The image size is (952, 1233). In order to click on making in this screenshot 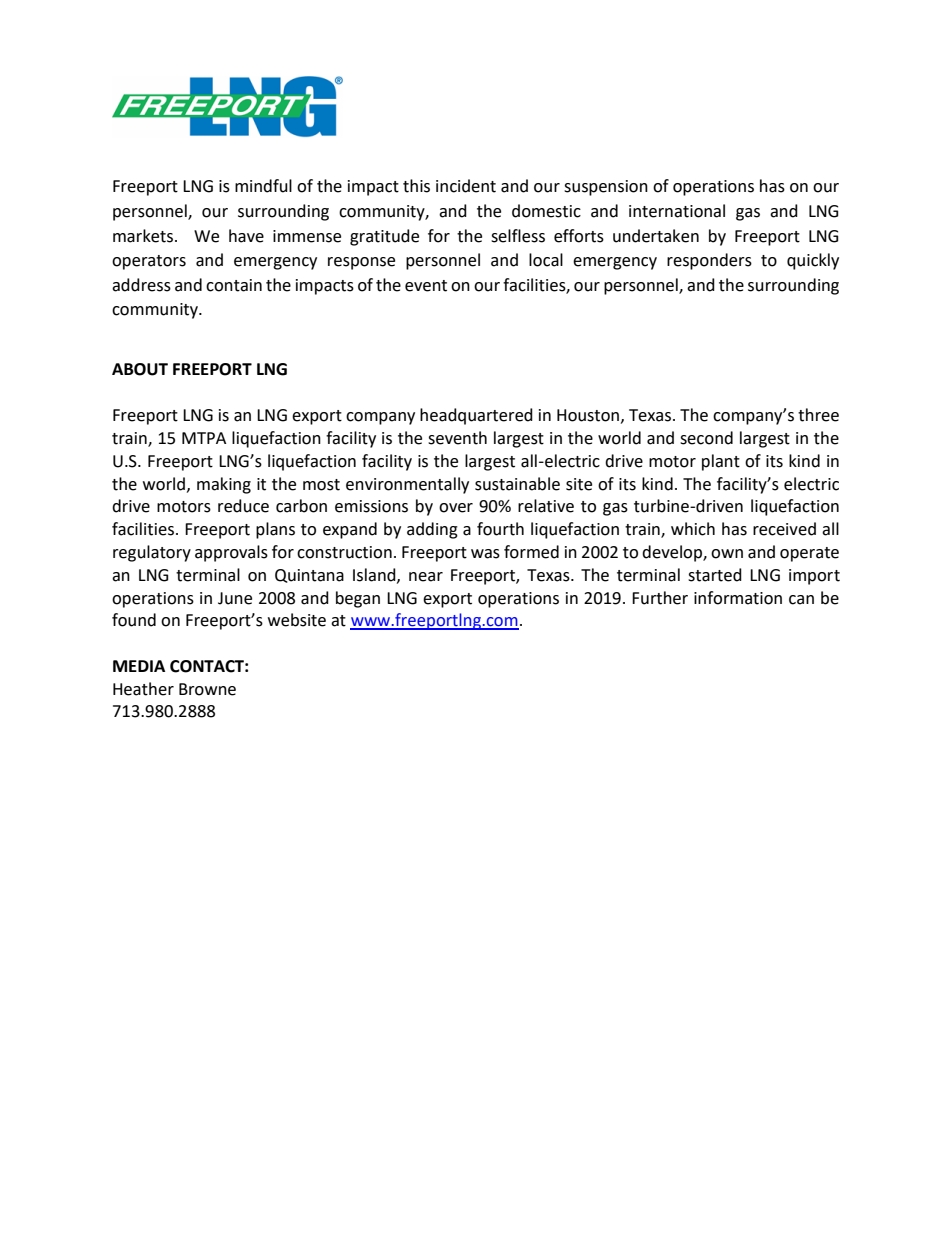, I will do `click(224, 485)`.
